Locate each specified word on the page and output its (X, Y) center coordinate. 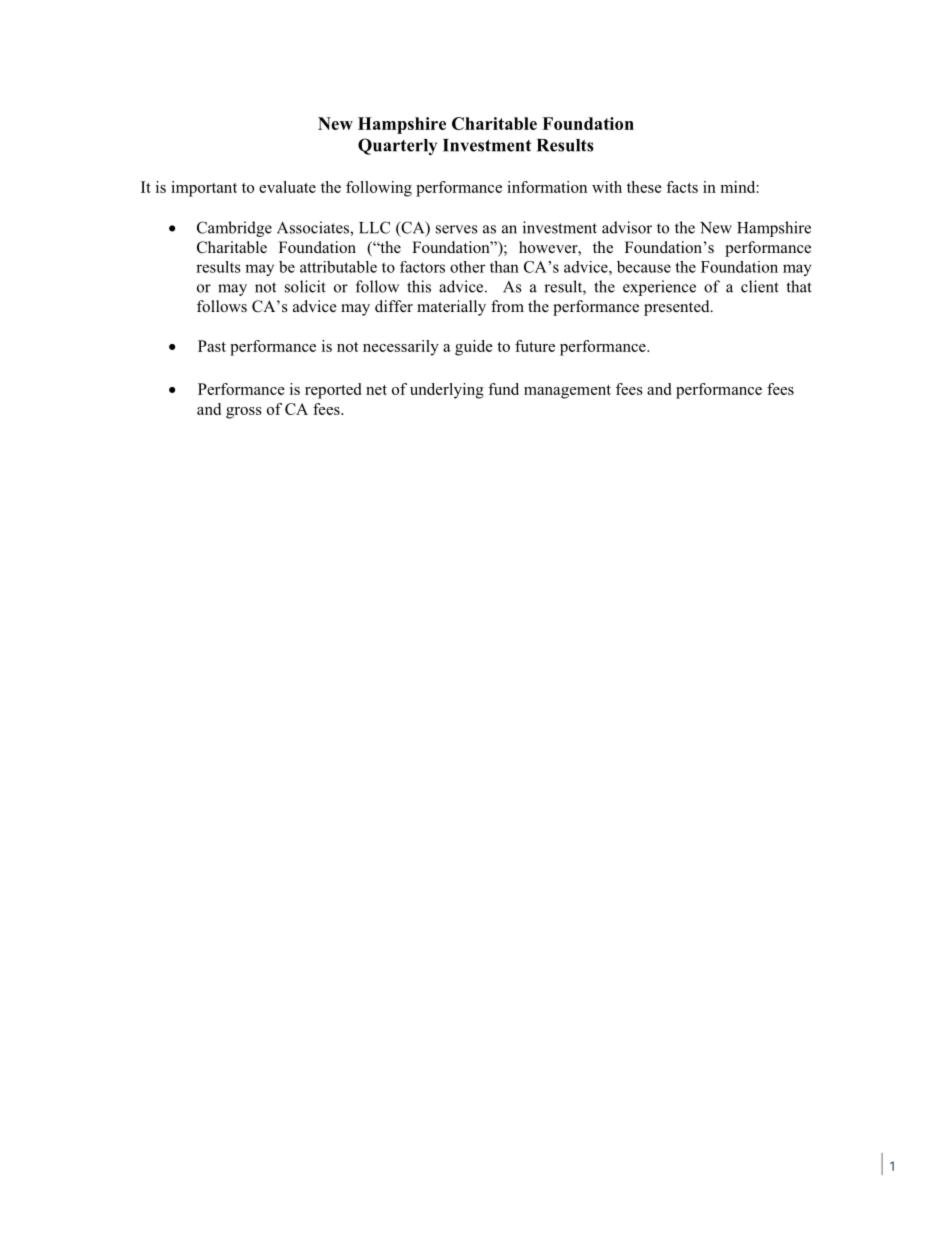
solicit (305, 286)
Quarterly (397, 147)
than (504, 267)
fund (503, 389)
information (547, 187)
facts (682, 187)
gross (244, 413)
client (760, 286)
